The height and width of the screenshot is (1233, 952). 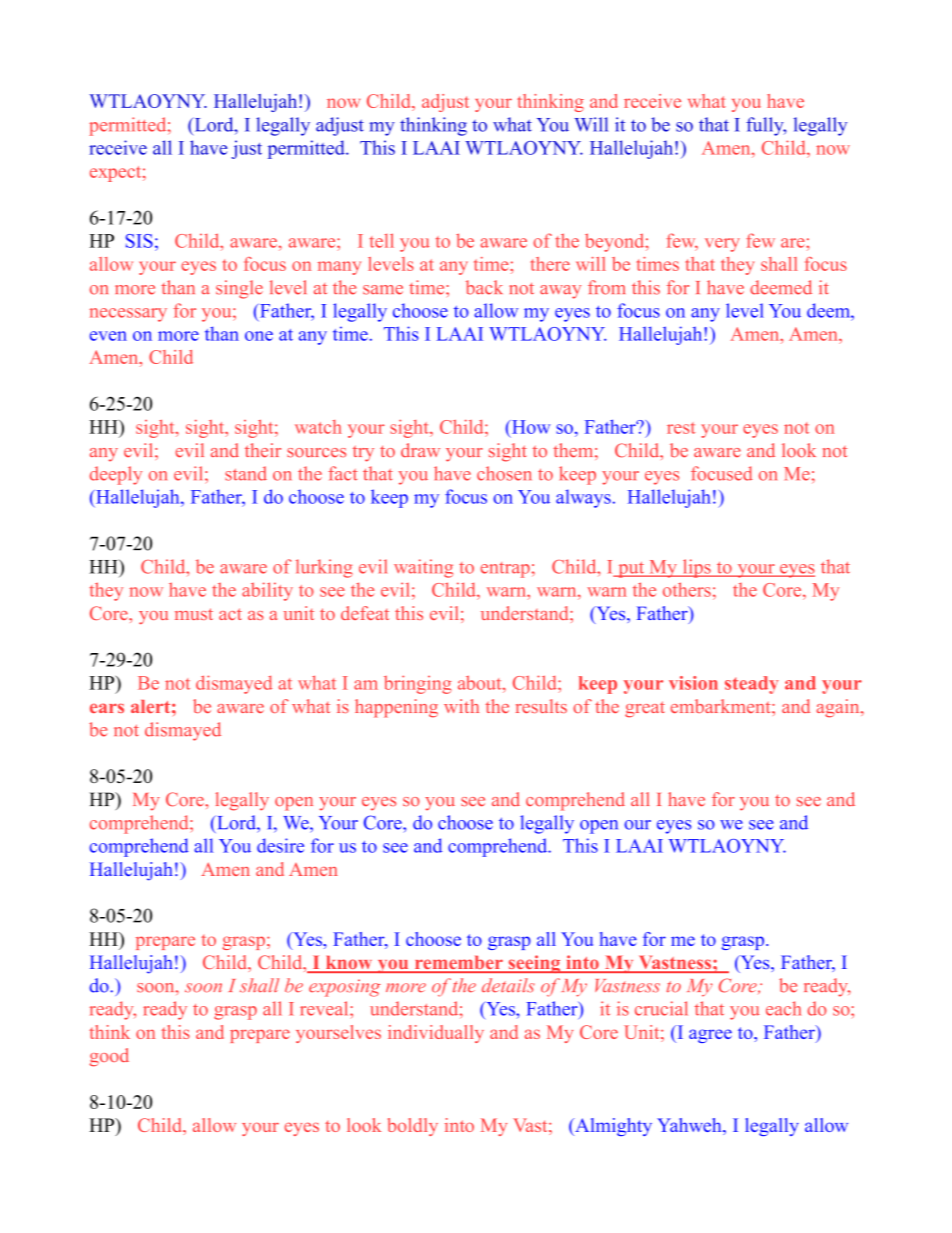 I want to click on rest, so click(x=681, y=428).
